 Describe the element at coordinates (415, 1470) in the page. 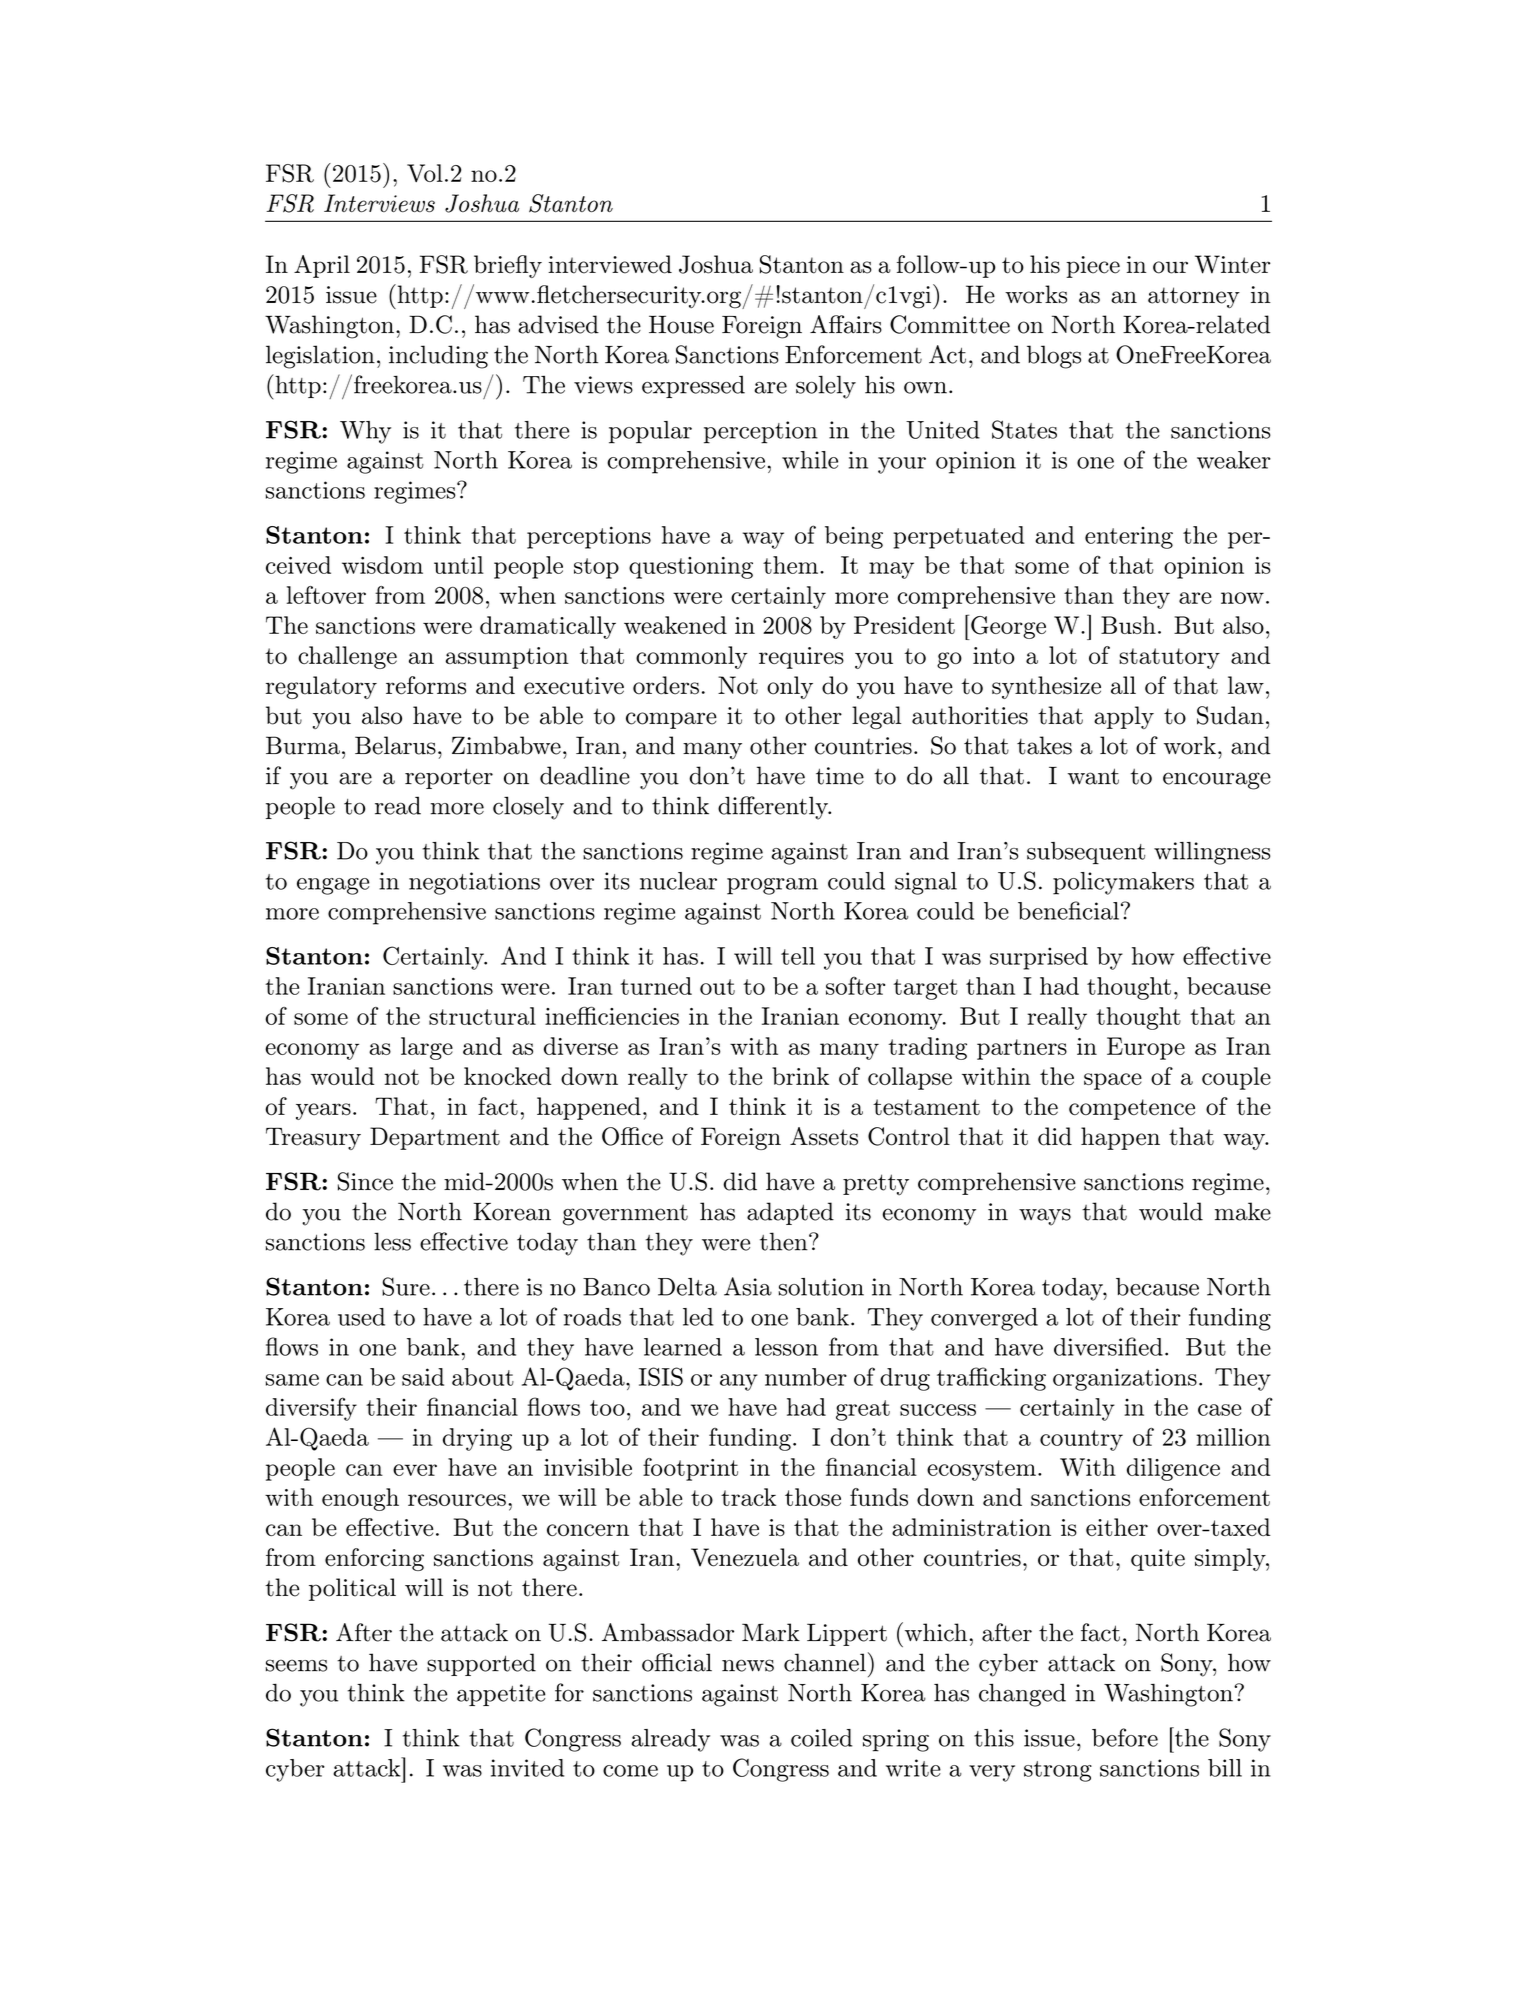

I see `ever` at that location.
